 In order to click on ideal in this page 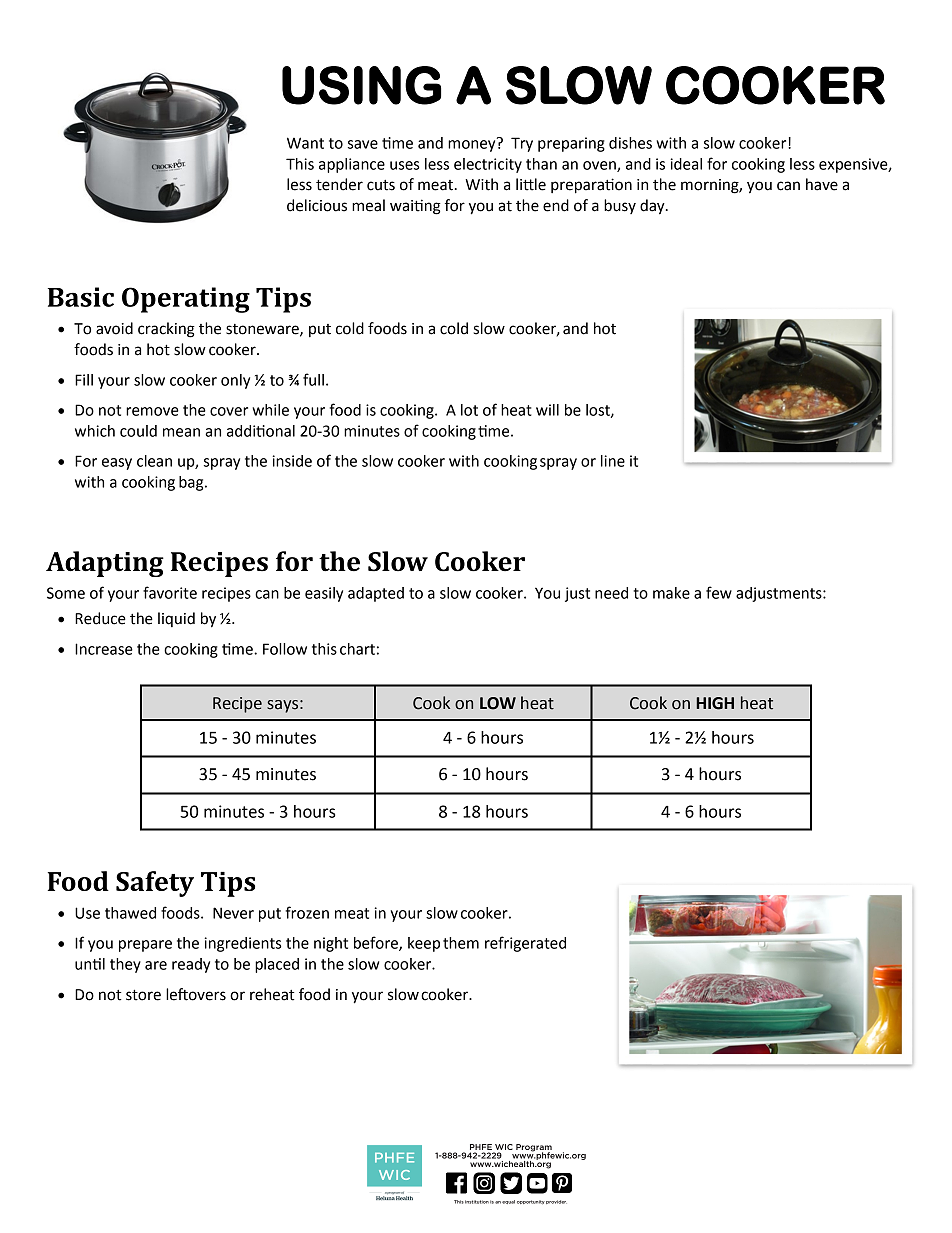, I will do `click(686, 164)`.
